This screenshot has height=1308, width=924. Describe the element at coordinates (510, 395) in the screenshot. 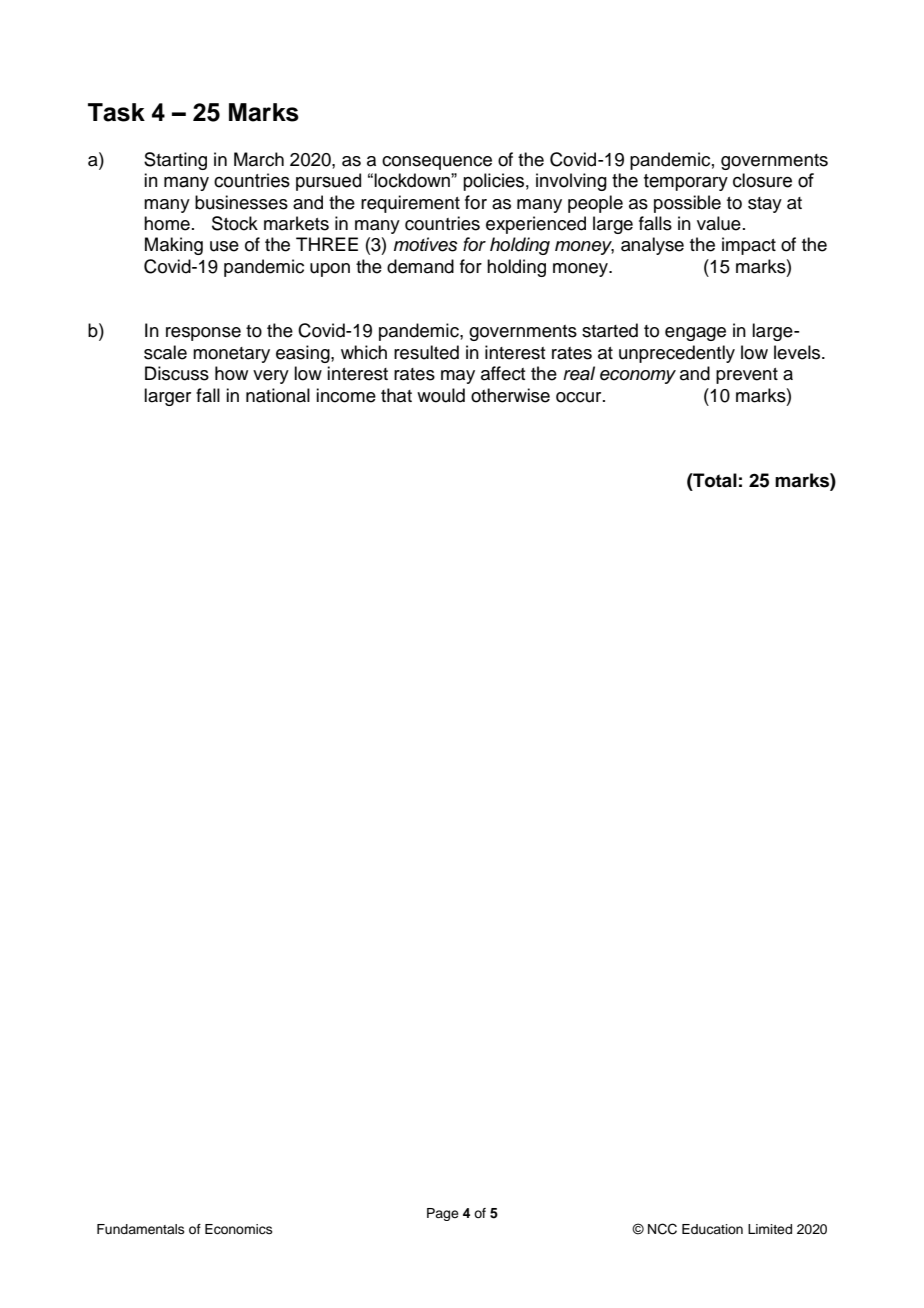

I see `otherwise` at that location.
